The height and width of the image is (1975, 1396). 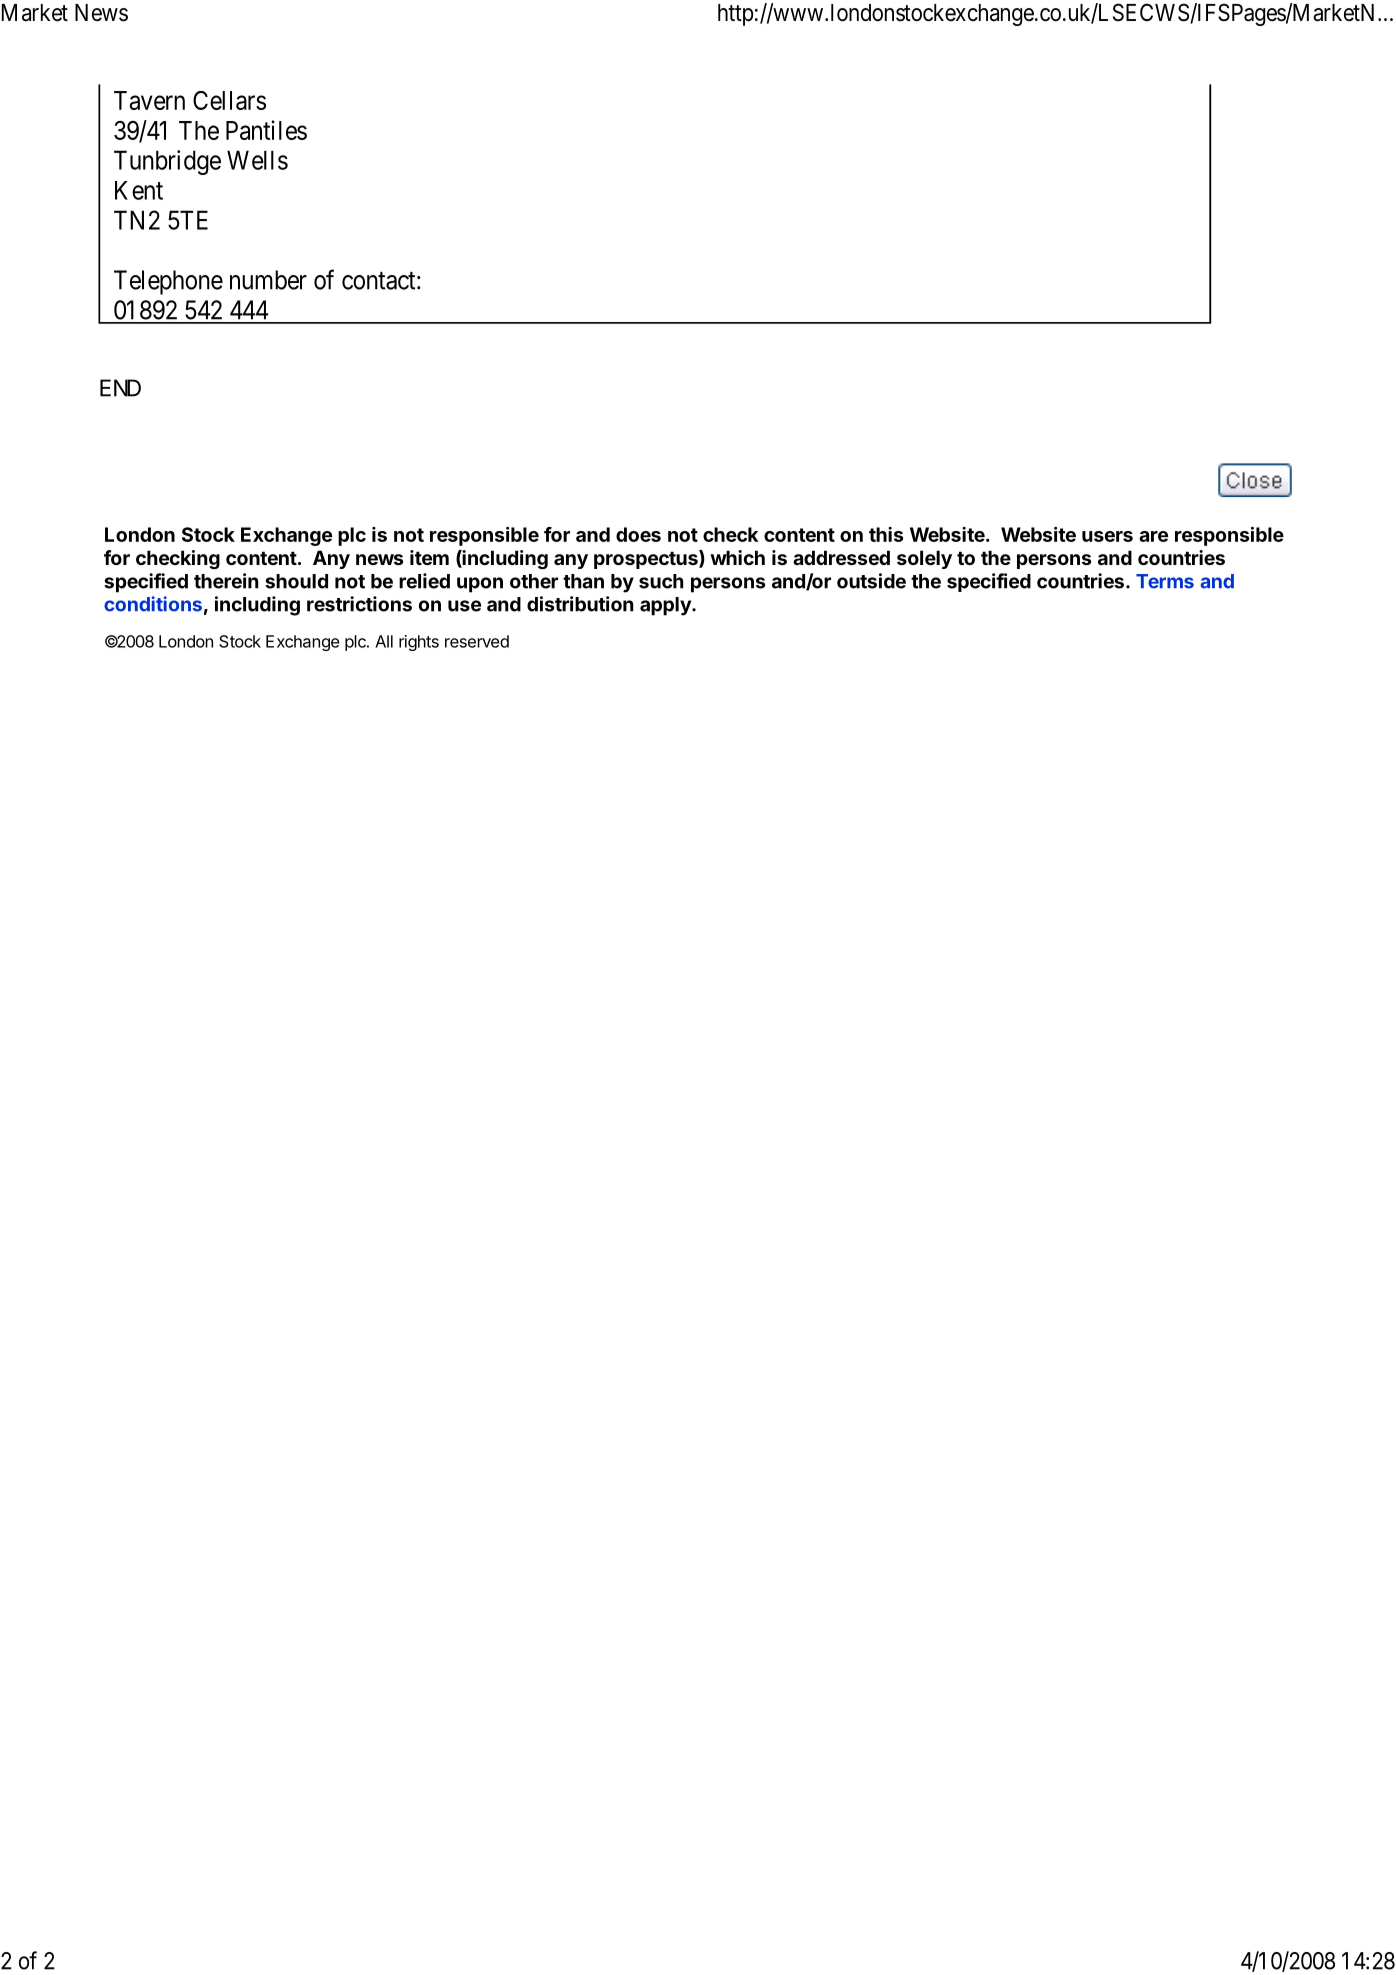 What do you see at coordinates (1165, 581) in the image?
I see `Terms` at bounding box center [1165, 581].
